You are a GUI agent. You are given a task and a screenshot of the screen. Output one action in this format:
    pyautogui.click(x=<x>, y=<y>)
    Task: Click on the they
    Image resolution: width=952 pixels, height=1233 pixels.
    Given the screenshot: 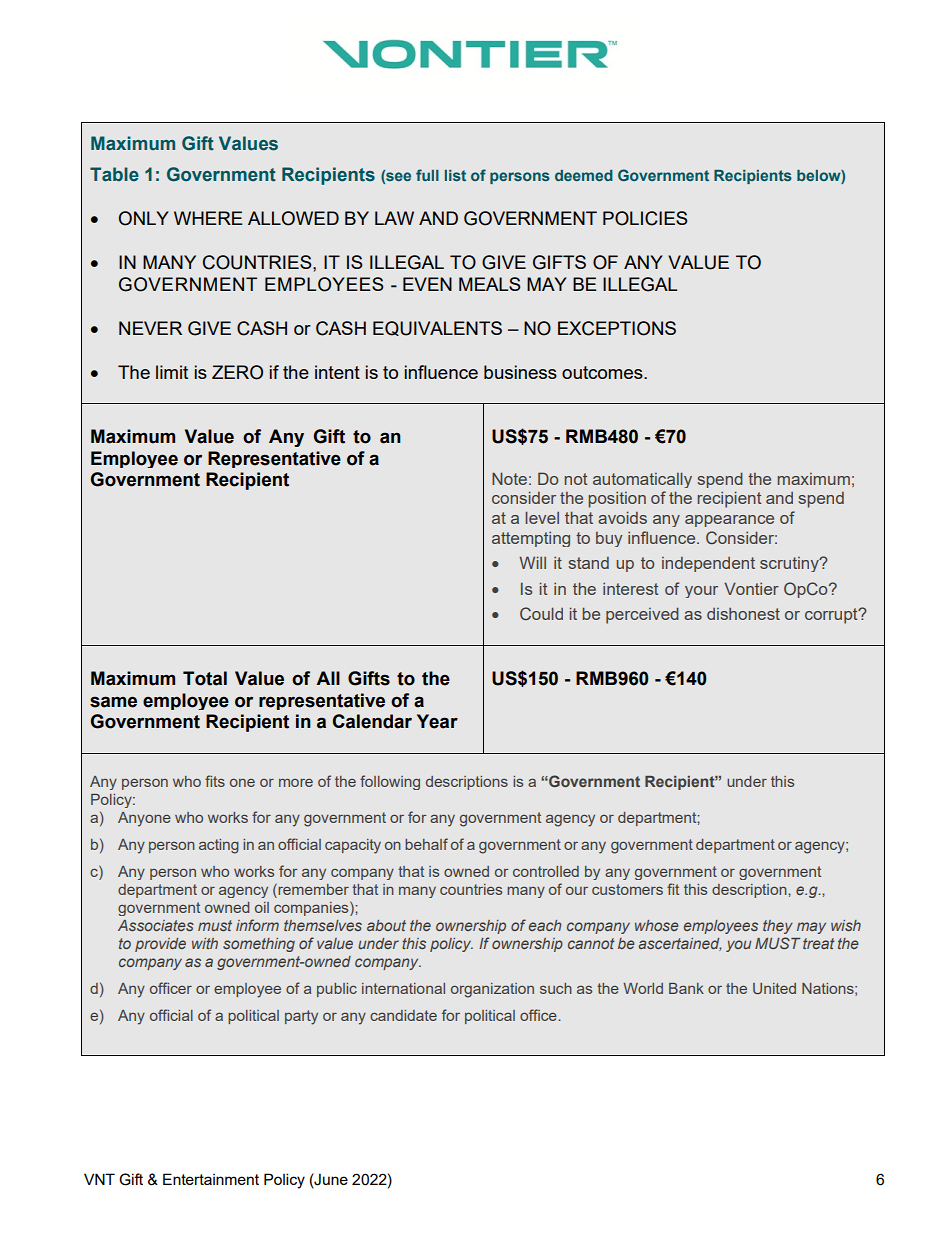 What is the action you would take?
    pyautogui.click(x=778, y=927)
